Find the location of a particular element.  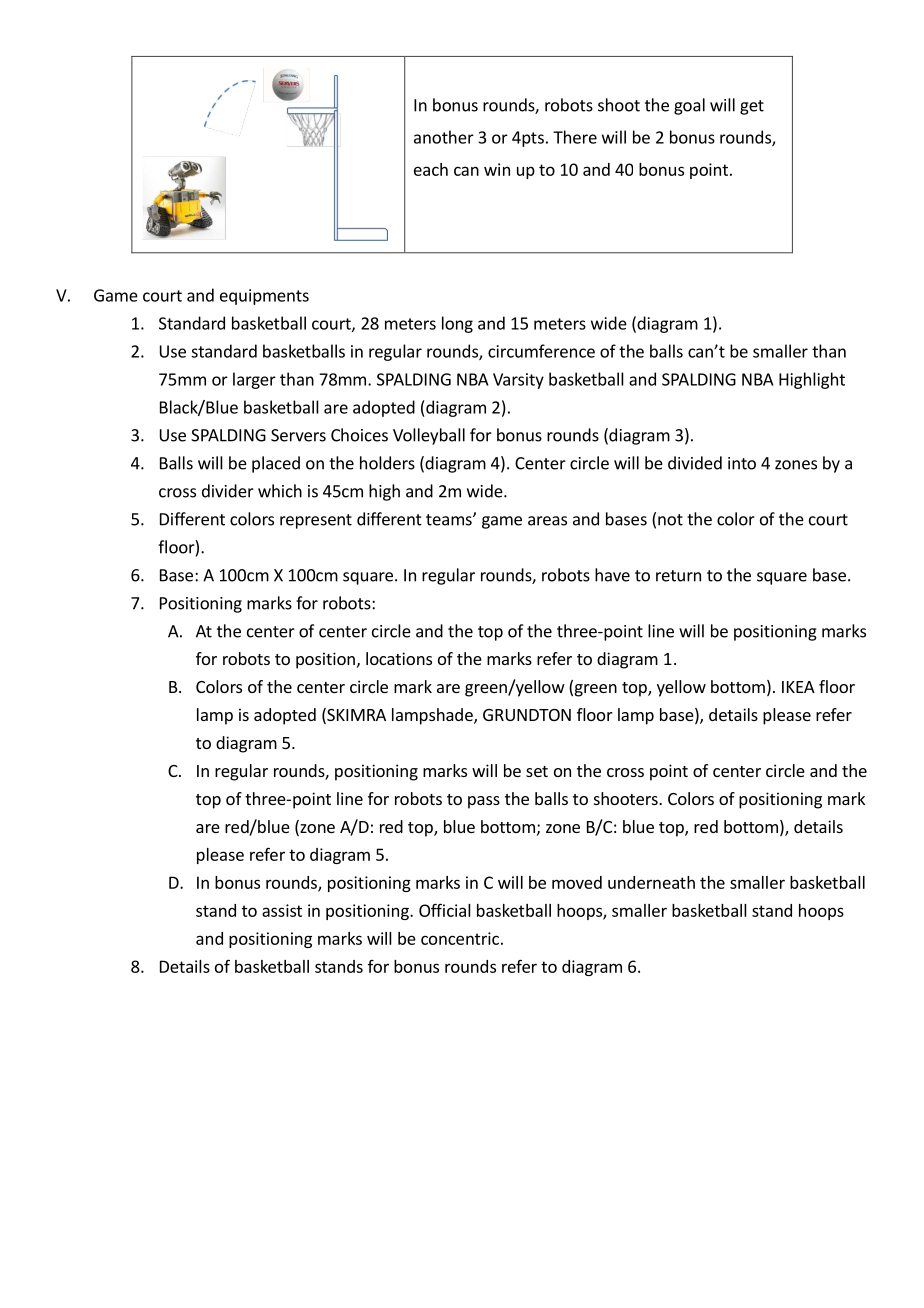

have is located at coordinates (612, 575).
